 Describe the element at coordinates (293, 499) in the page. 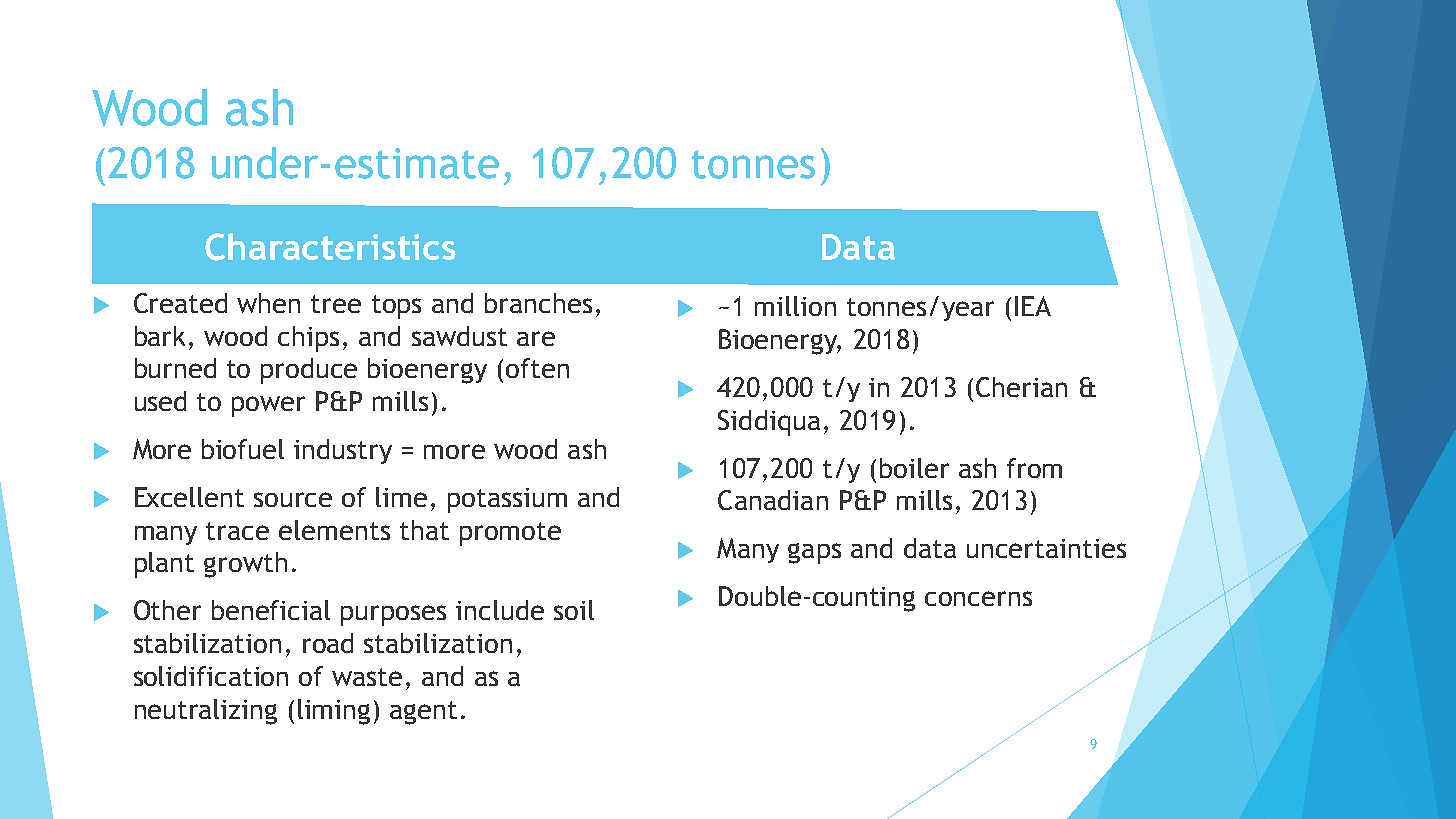

I see `source` at that location.
